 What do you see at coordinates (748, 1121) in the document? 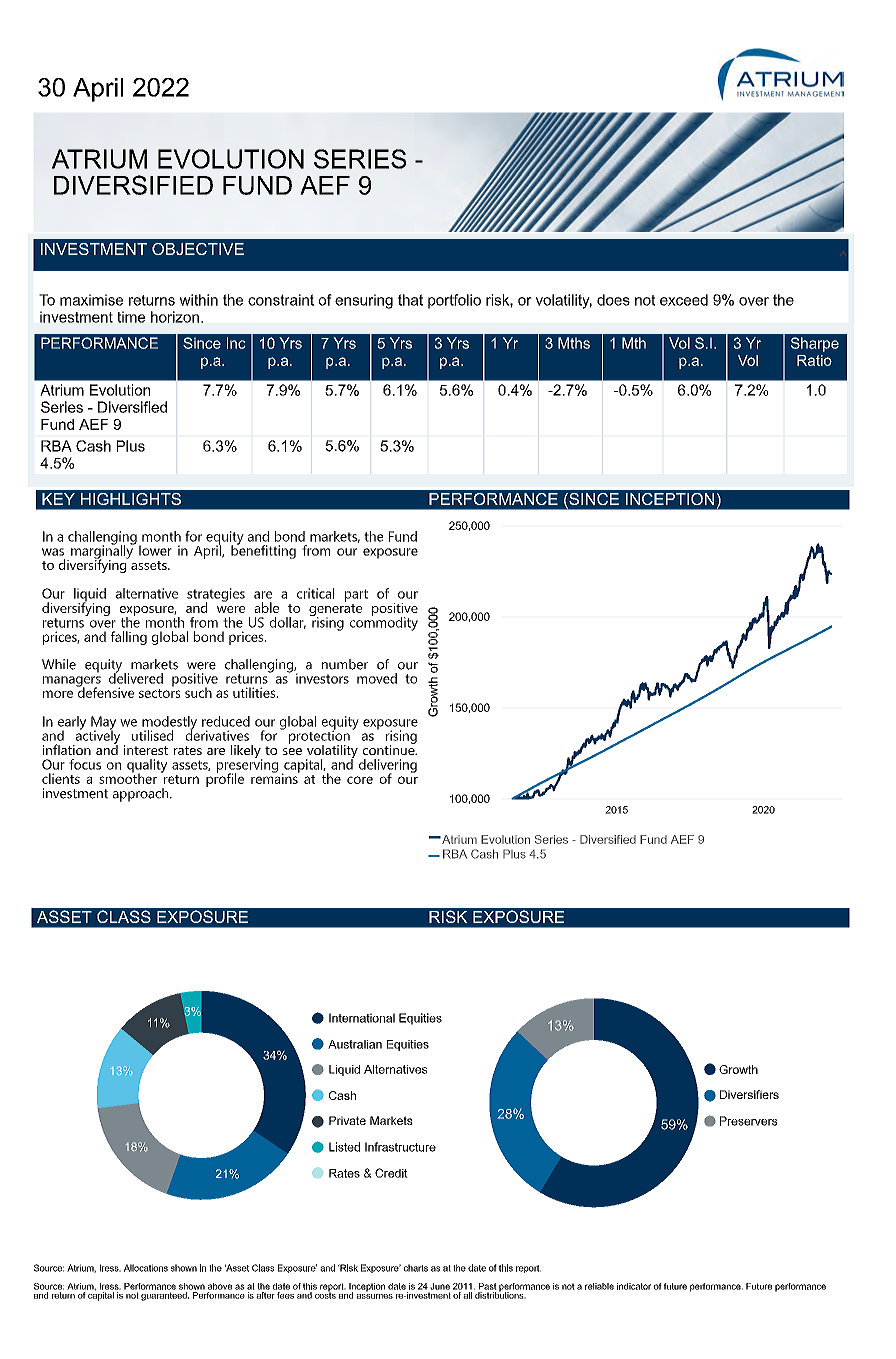
I see `Preservers` at bounding box center [748, 1121].
